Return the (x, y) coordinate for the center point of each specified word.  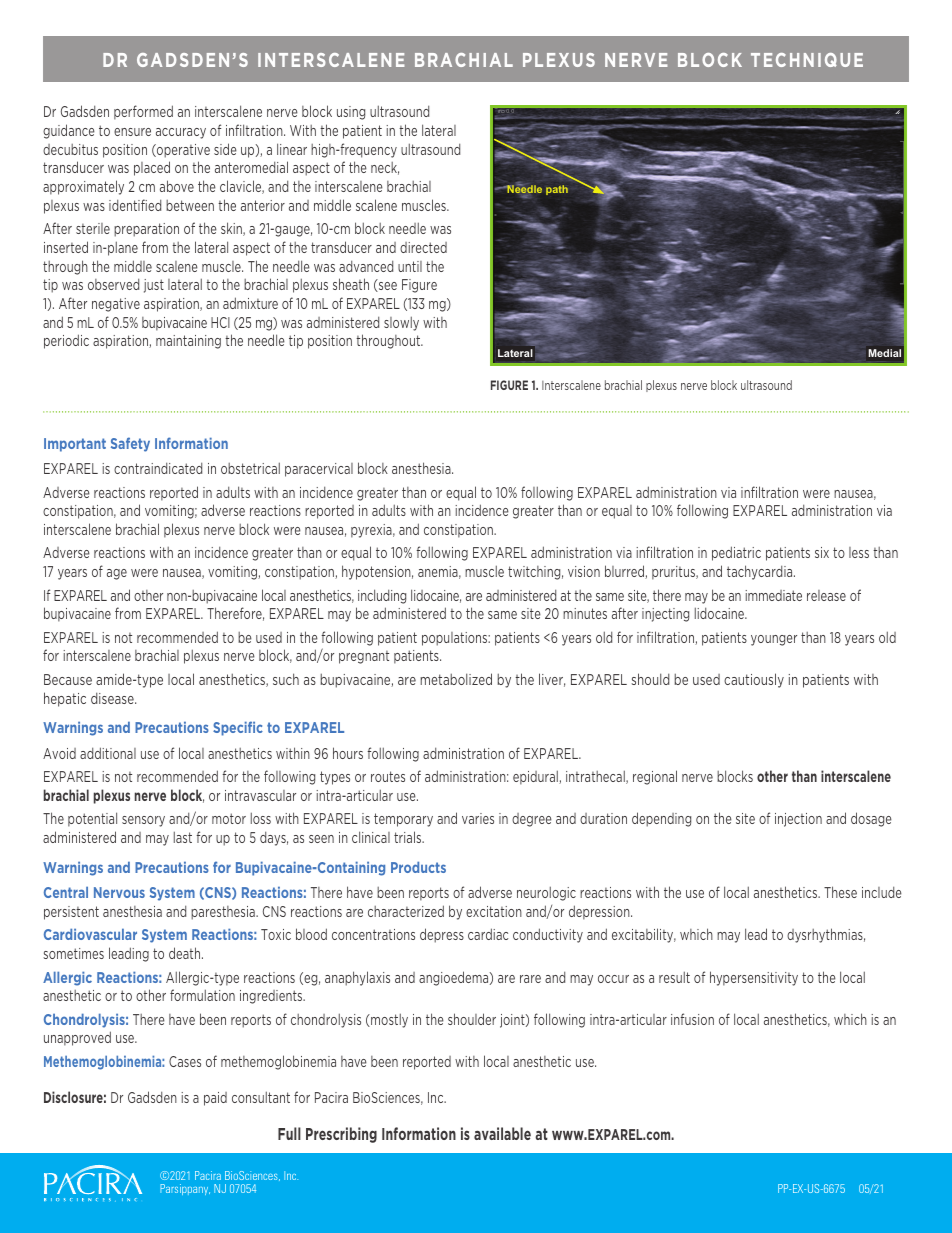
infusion (692, 1019)
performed (143, 112)
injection (798, 820)
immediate (773, 595)
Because (68, 679)
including (382, 596)
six (822, 552)
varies (478, 818)
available (502, 1133)
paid (215, 1099)
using (351, 113)
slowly (401, 323)
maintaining (188, 342)
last (183, 837)
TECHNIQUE (807, 60)
